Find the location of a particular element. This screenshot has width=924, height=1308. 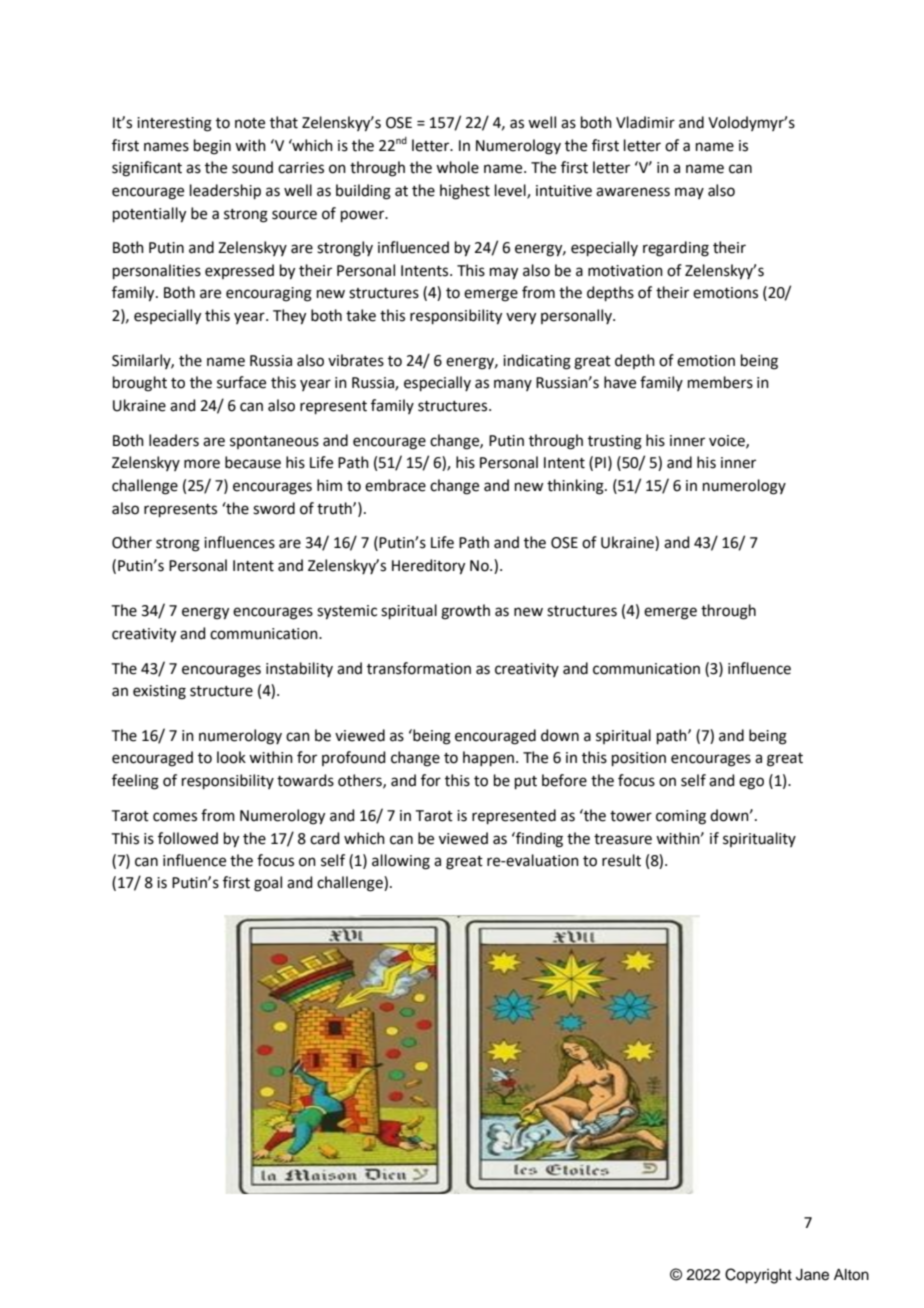

goal is located at coordinates (268, 884).
